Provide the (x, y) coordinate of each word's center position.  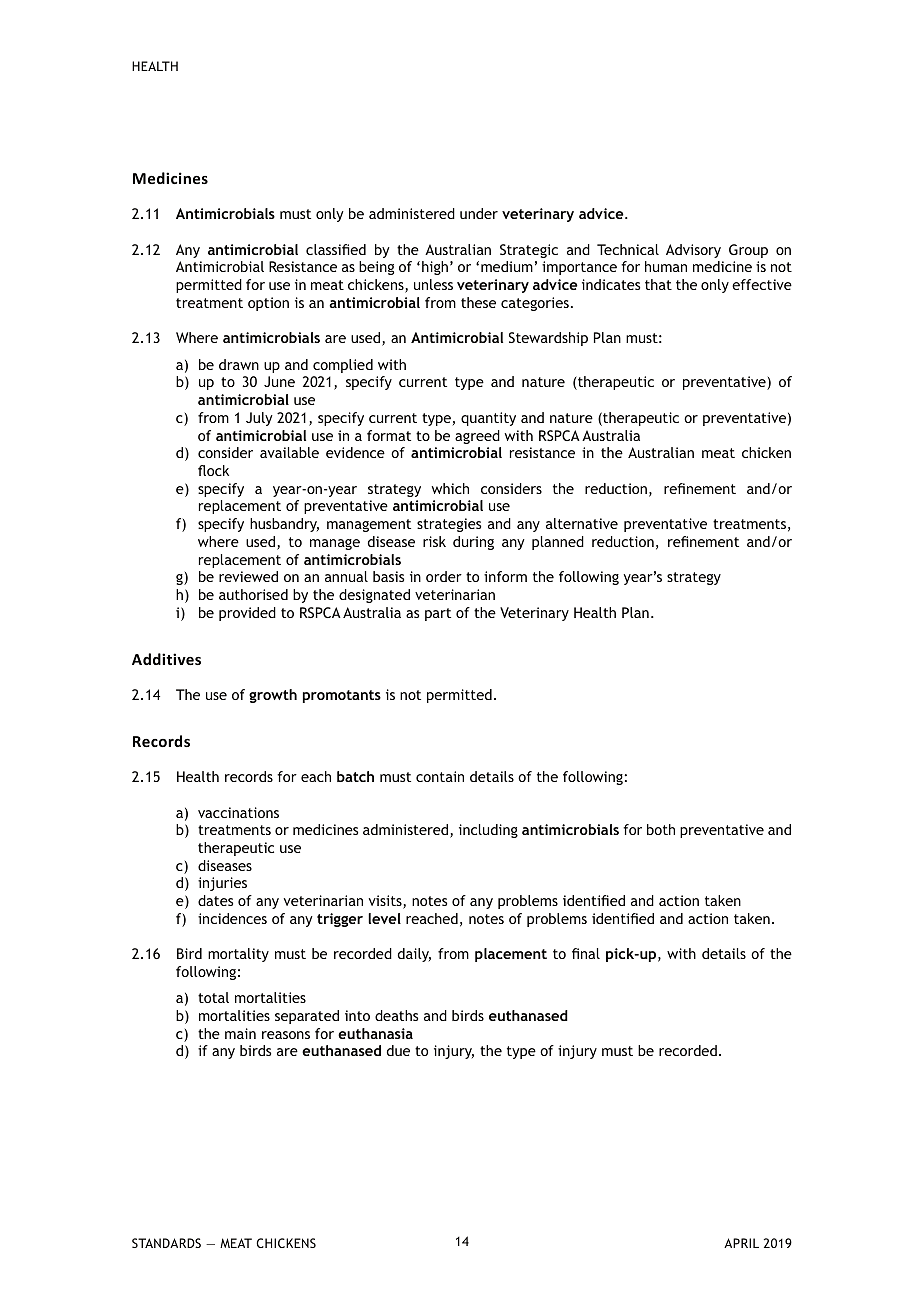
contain (440, 776)
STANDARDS (166, 1243)
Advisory (693, 251)
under (479, 213)
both (661, 829)
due (398, 1050)
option (268, 304)
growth (273, 696)
